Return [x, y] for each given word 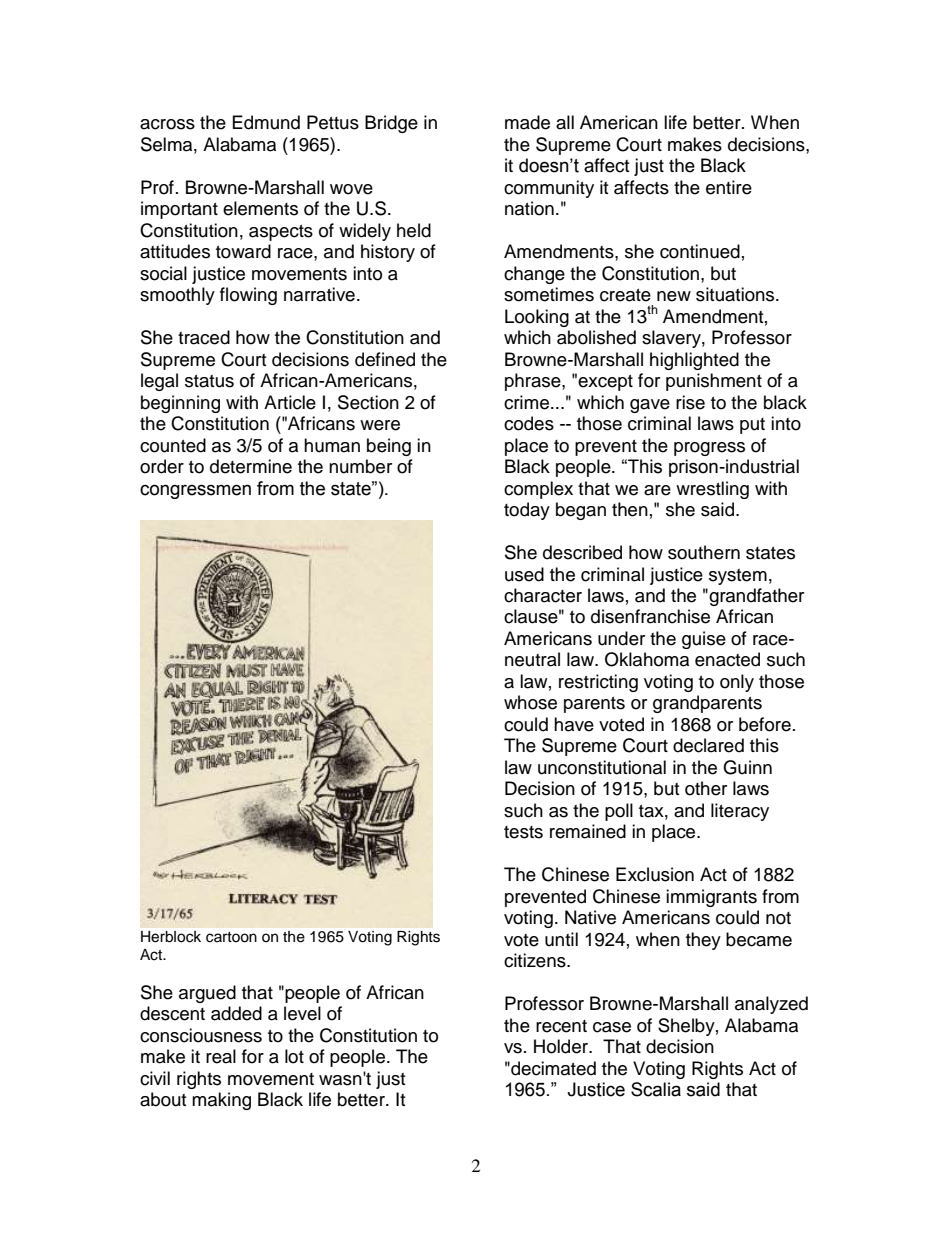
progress [709, 449]
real [221, 1056]
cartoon [231, 937]
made [527, 122]
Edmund [266, 122]
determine [251, 466]
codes [529, 423]
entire [729, 187]
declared [708, 745]
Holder [562, 1046]
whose [530, 702]
